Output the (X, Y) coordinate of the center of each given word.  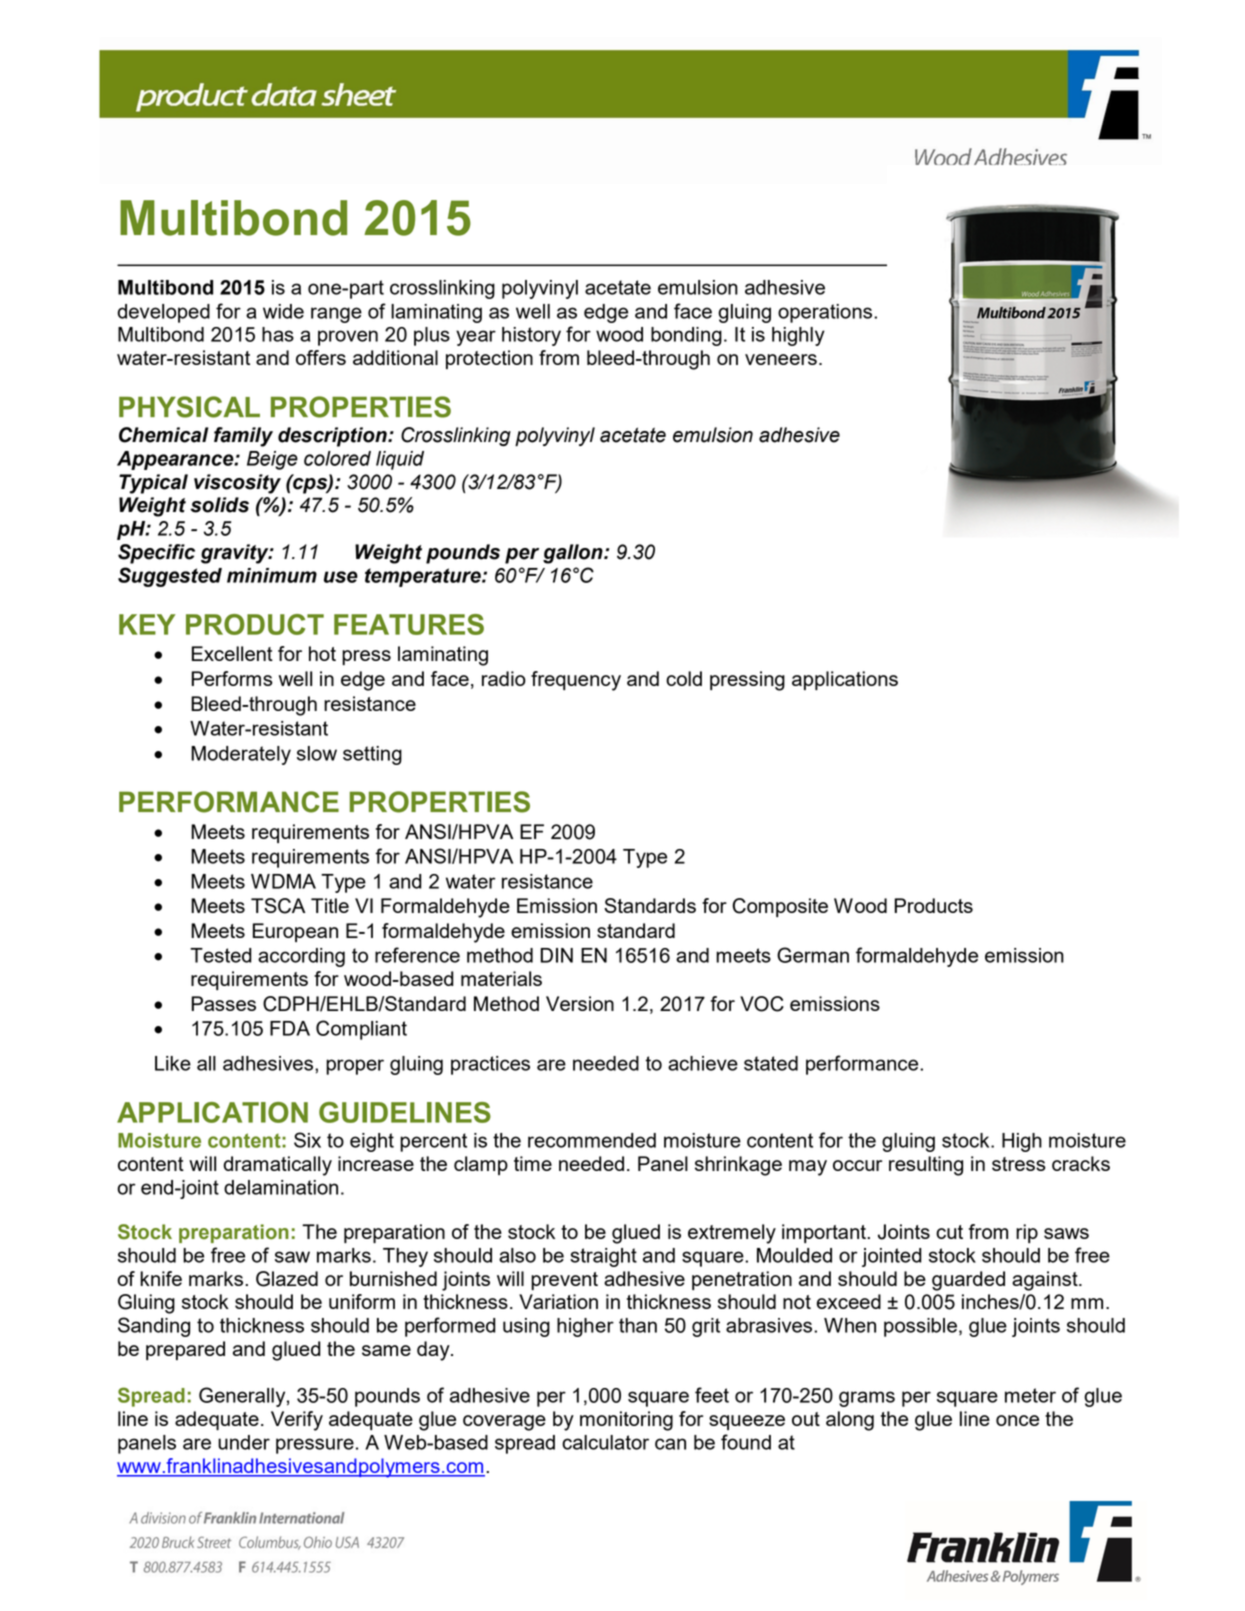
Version (580, 1003)
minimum (272, 575)
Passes (223, 1003)
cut (949, 1232)
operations (826, 313)
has (278, 334)
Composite (780, 907)
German (813, 955)
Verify (297, 1421)
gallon (574, 554)
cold (684, 678)
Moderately (241, 755)
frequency (576, 681)
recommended (592, 1140)
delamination (281, 1187)
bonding (686, 336)
